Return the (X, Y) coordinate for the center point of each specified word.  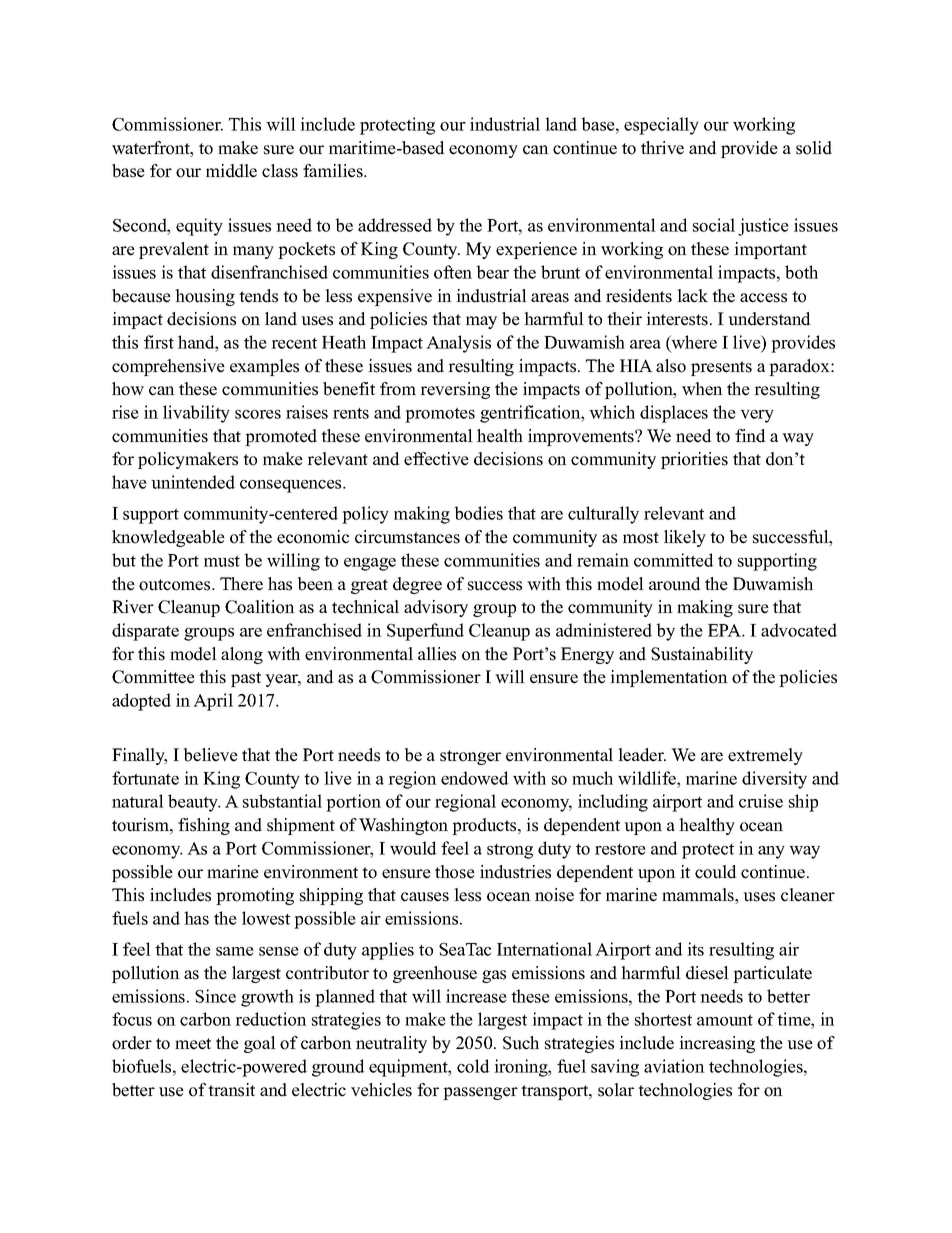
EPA (725, 630)
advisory (436, 608)
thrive (662, 148)
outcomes (176, 585)
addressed (395, 225)
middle (231, 171)
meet (193, 1044)
